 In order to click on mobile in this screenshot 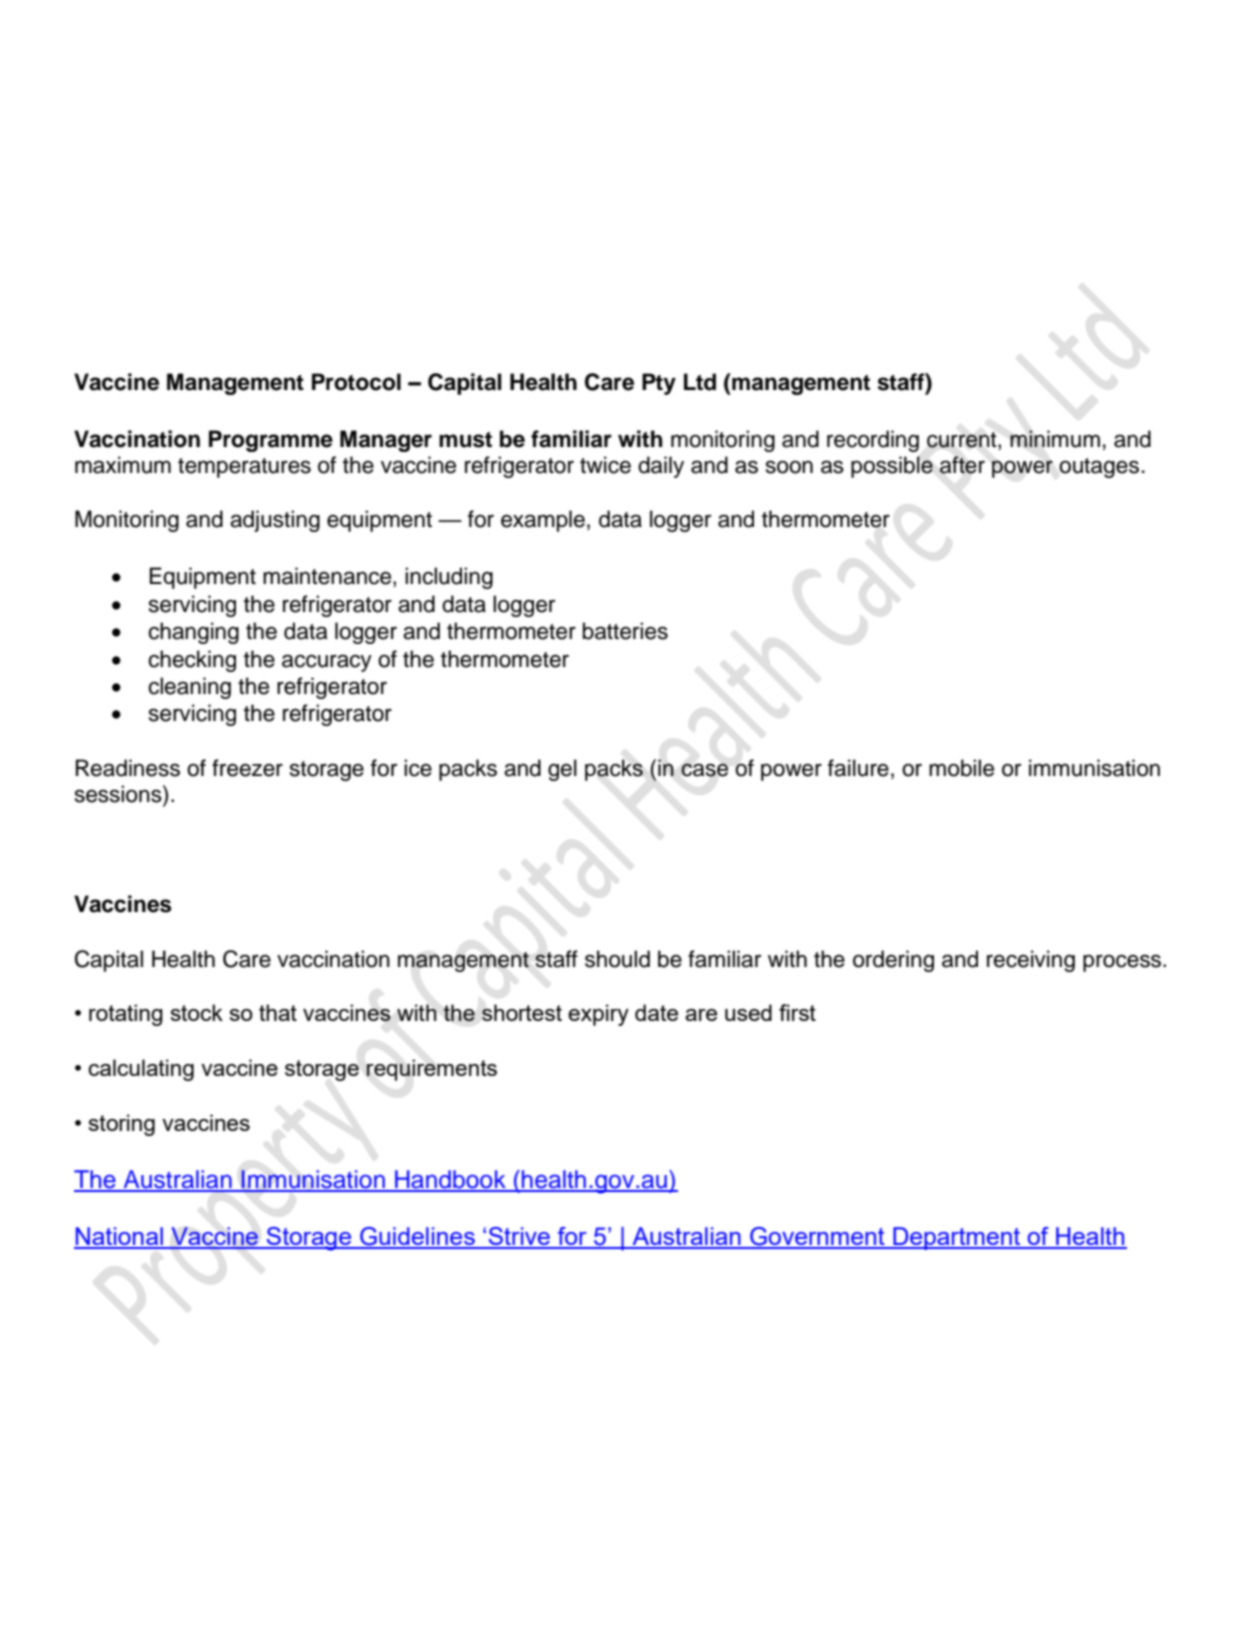, I will do `click(961, 768)`.
